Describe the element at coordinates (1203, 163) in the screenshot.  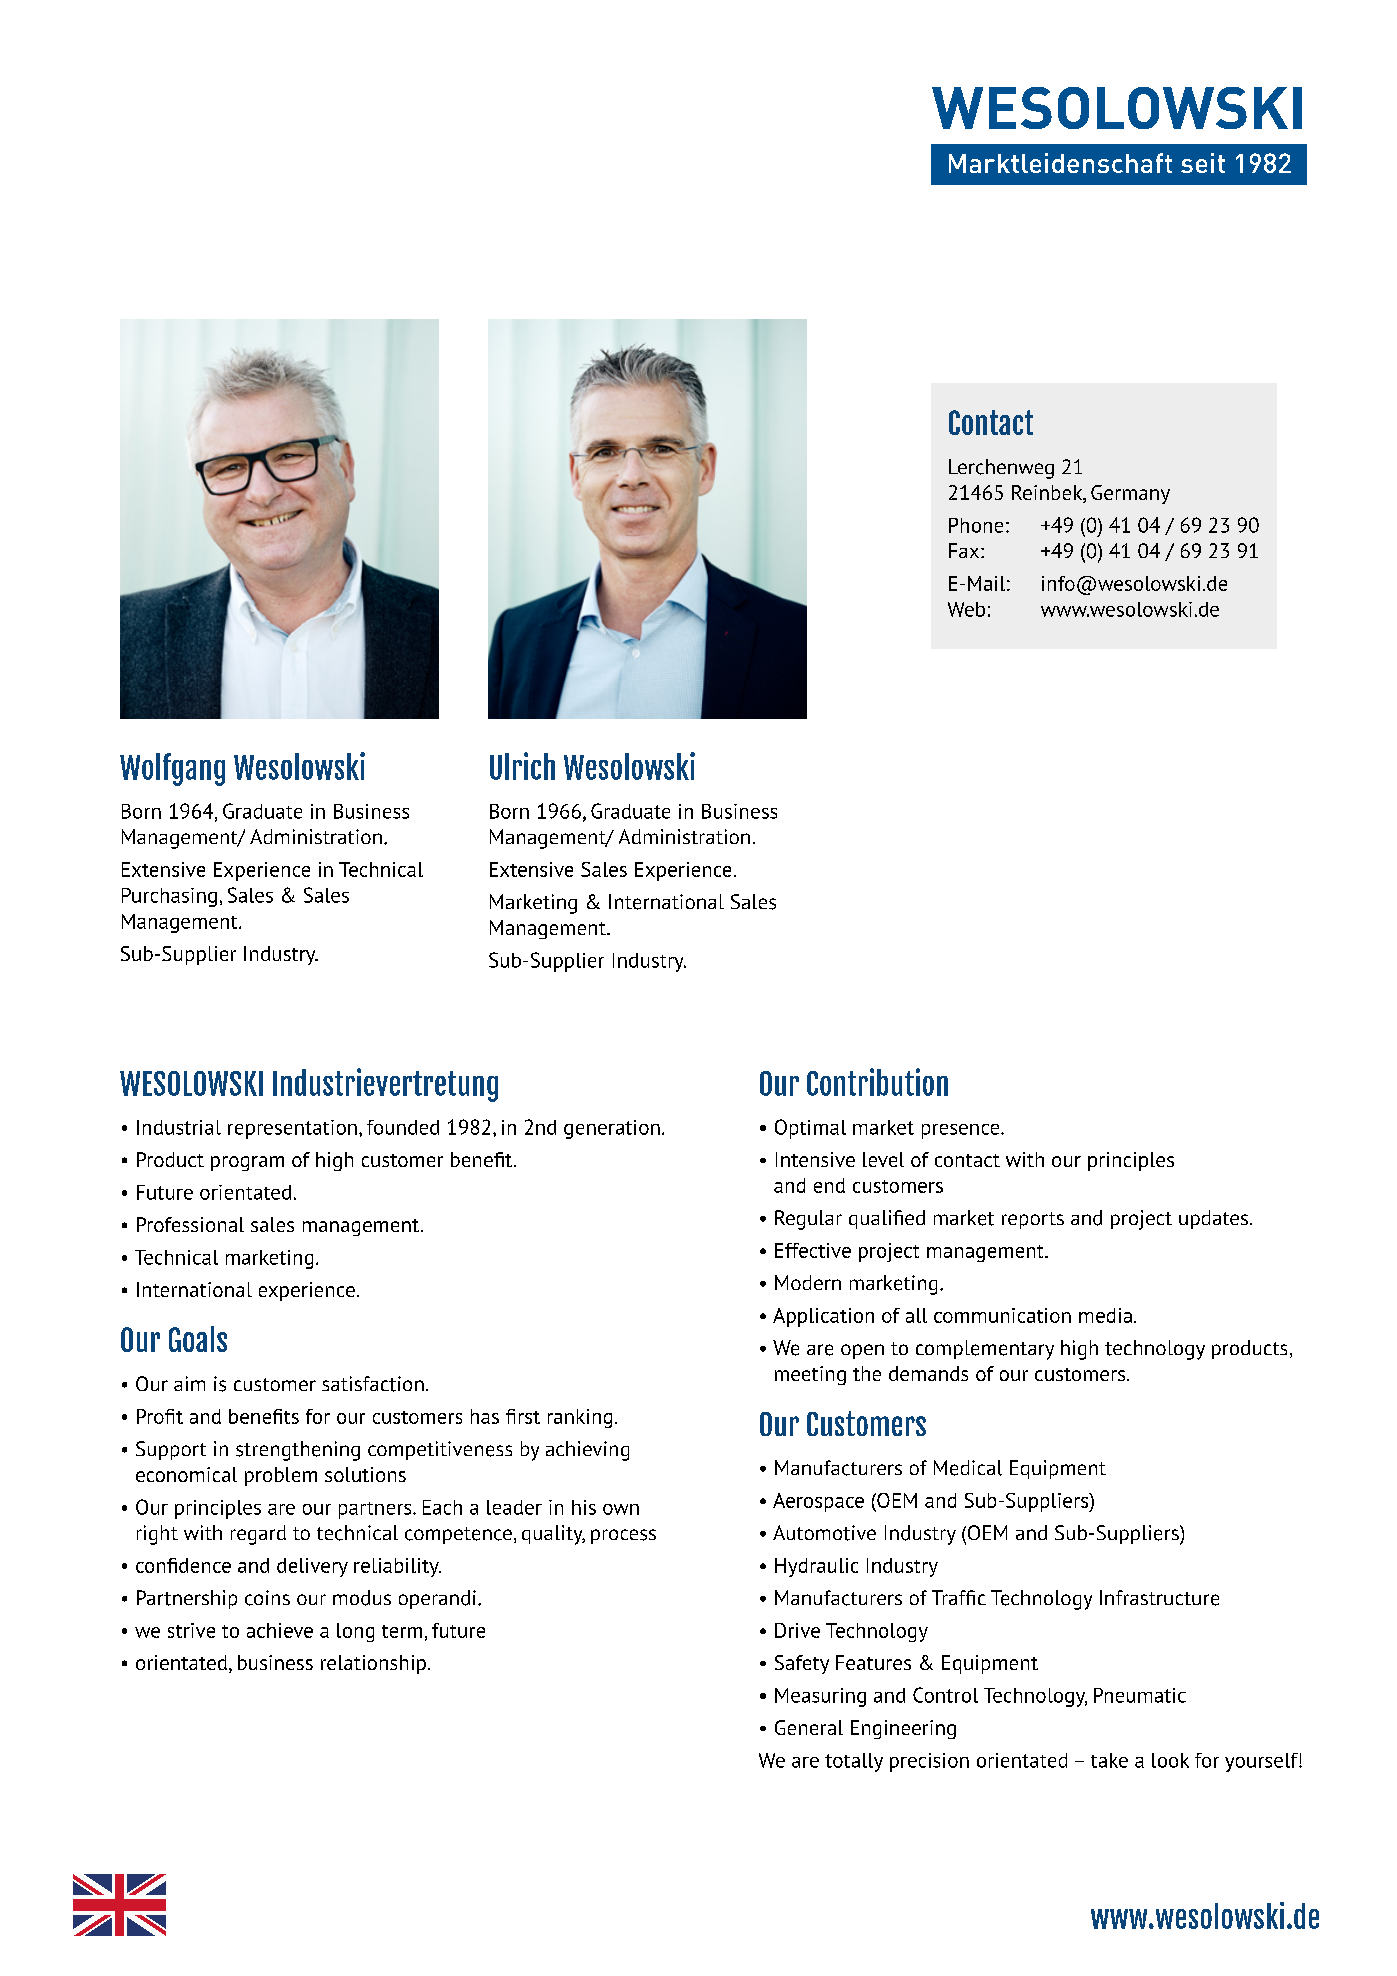
I see `seit` at that location.
